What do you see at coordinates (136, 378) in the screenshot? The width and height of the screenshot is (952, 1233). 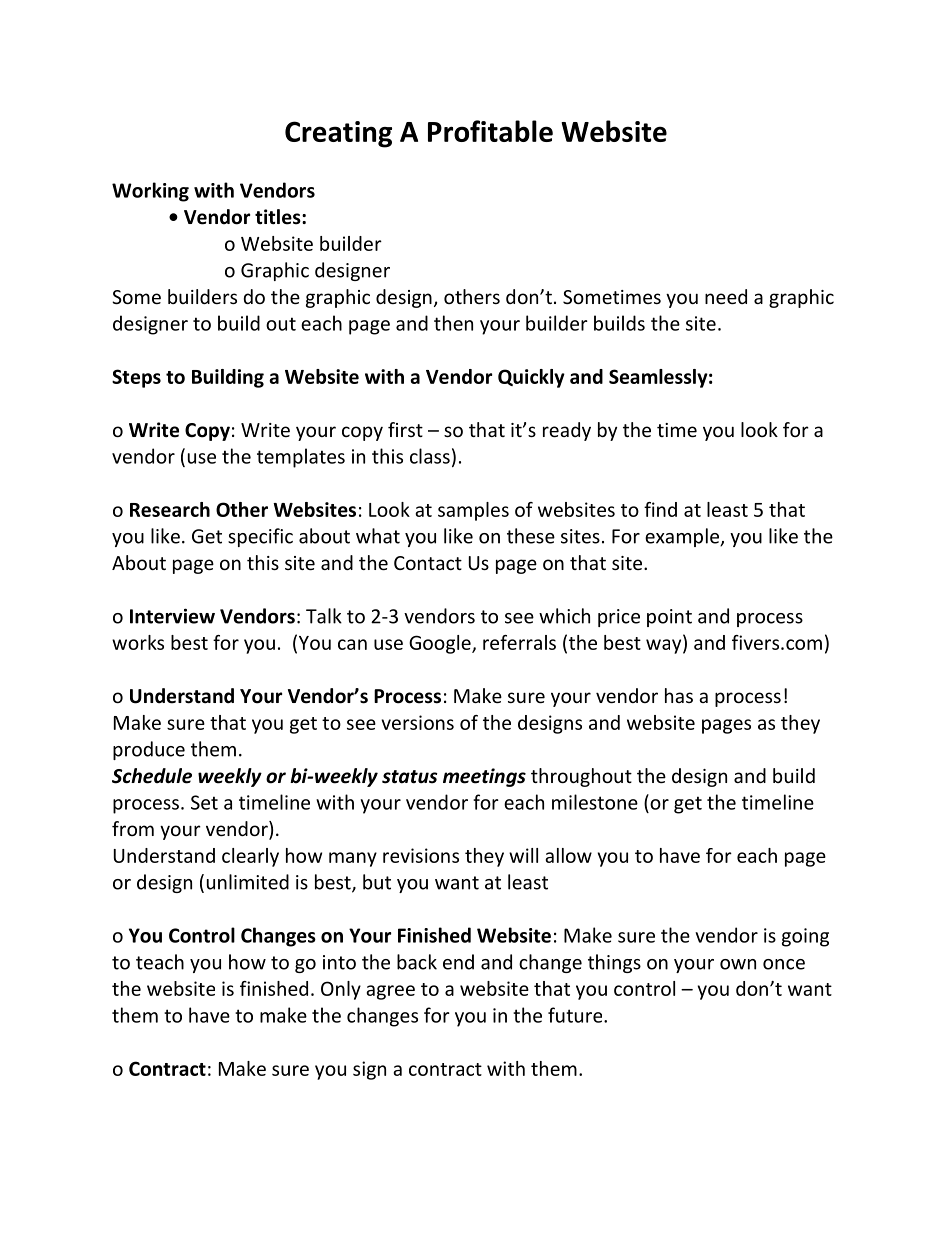 I see `Steps` at bounding box center [136, 378].
